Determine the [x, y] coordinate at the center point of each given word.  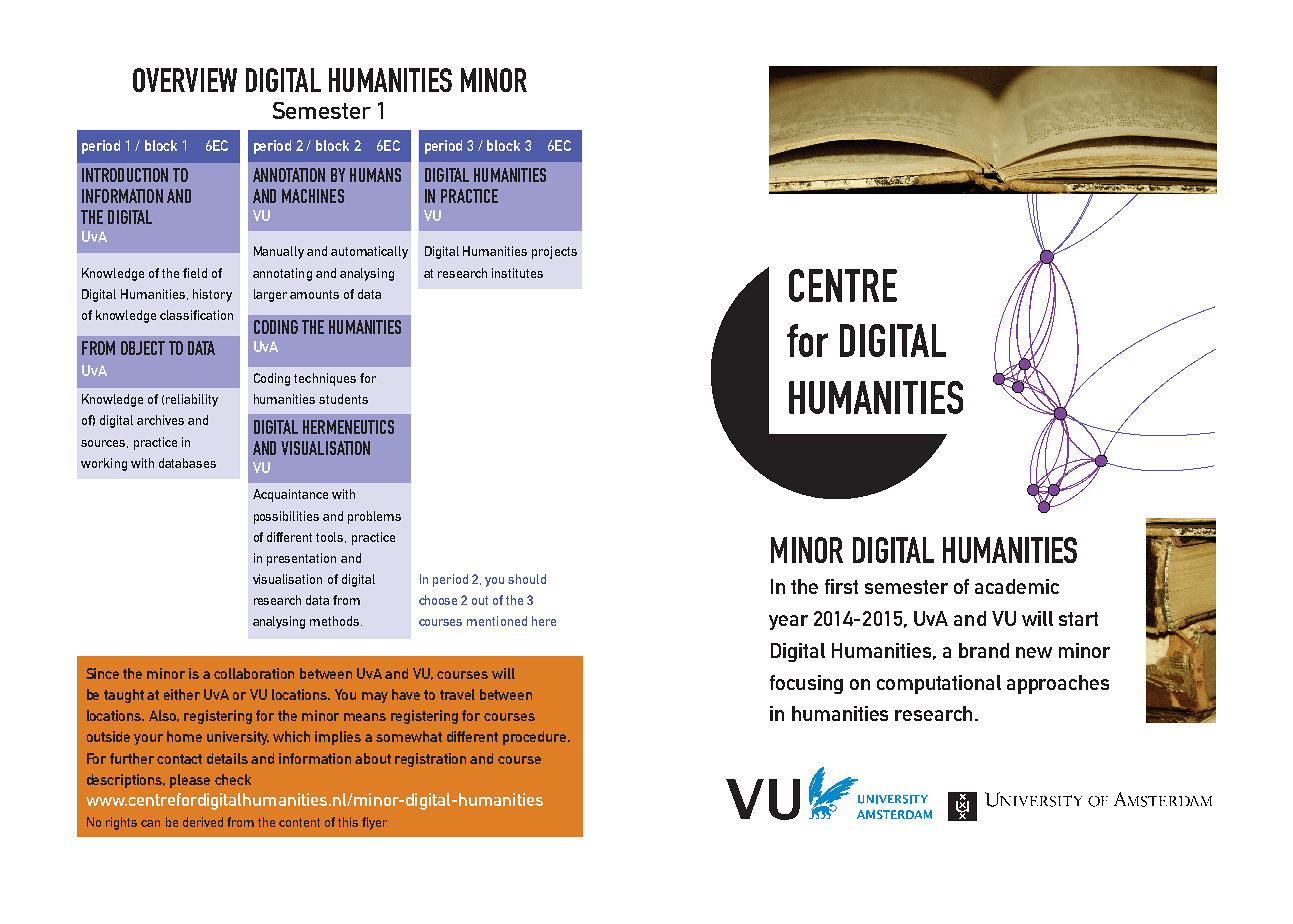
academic [1017, 586]
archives [160, 420]
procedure [536, 738]
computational [939, 684]
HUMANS [375, 175]
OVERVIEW [185, 80]
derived [203, 822]
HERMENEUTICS [348, 427]
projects [554, 252]
